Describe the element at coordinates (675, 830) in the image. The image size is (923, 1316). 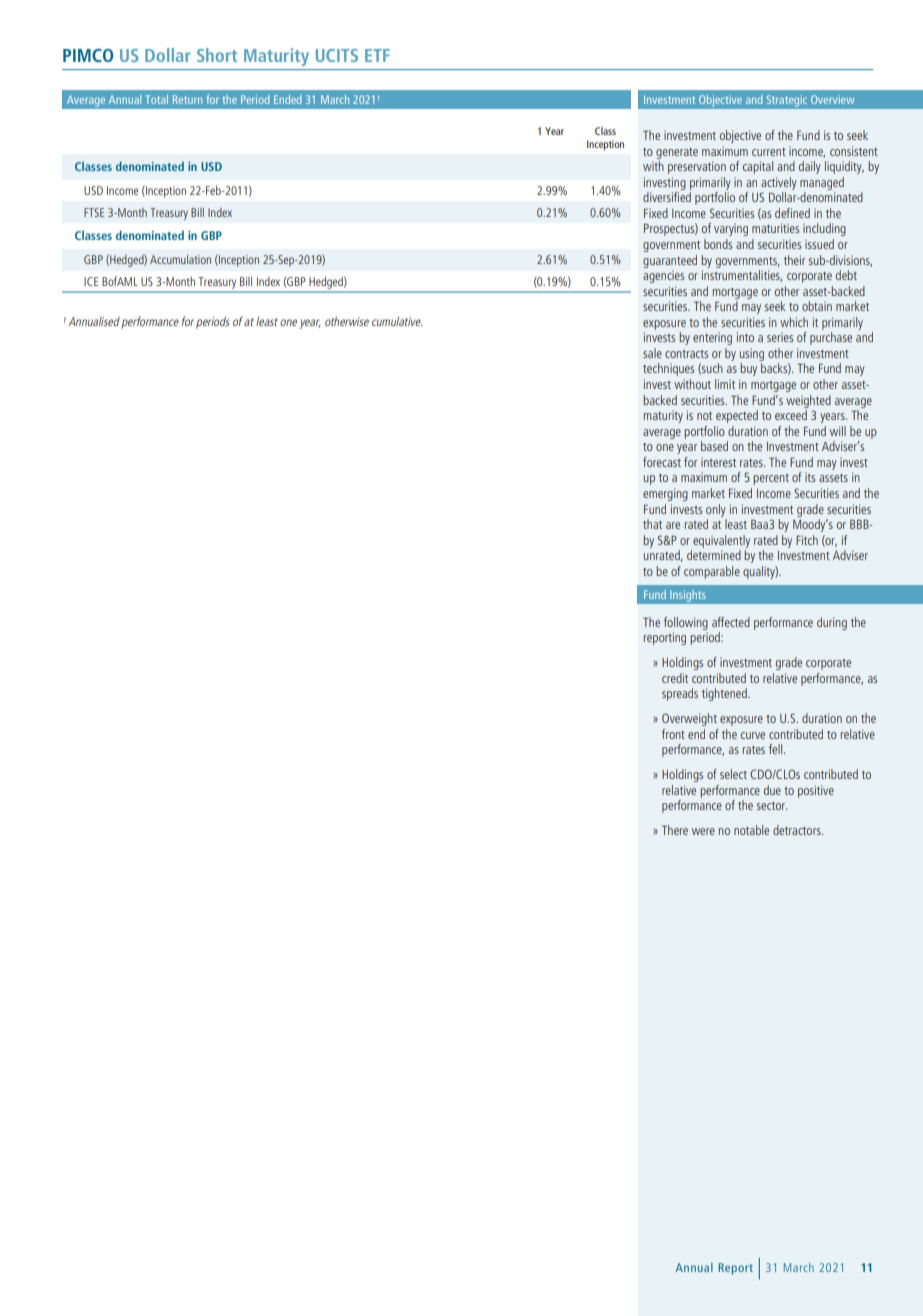
I see `There` at that location.
